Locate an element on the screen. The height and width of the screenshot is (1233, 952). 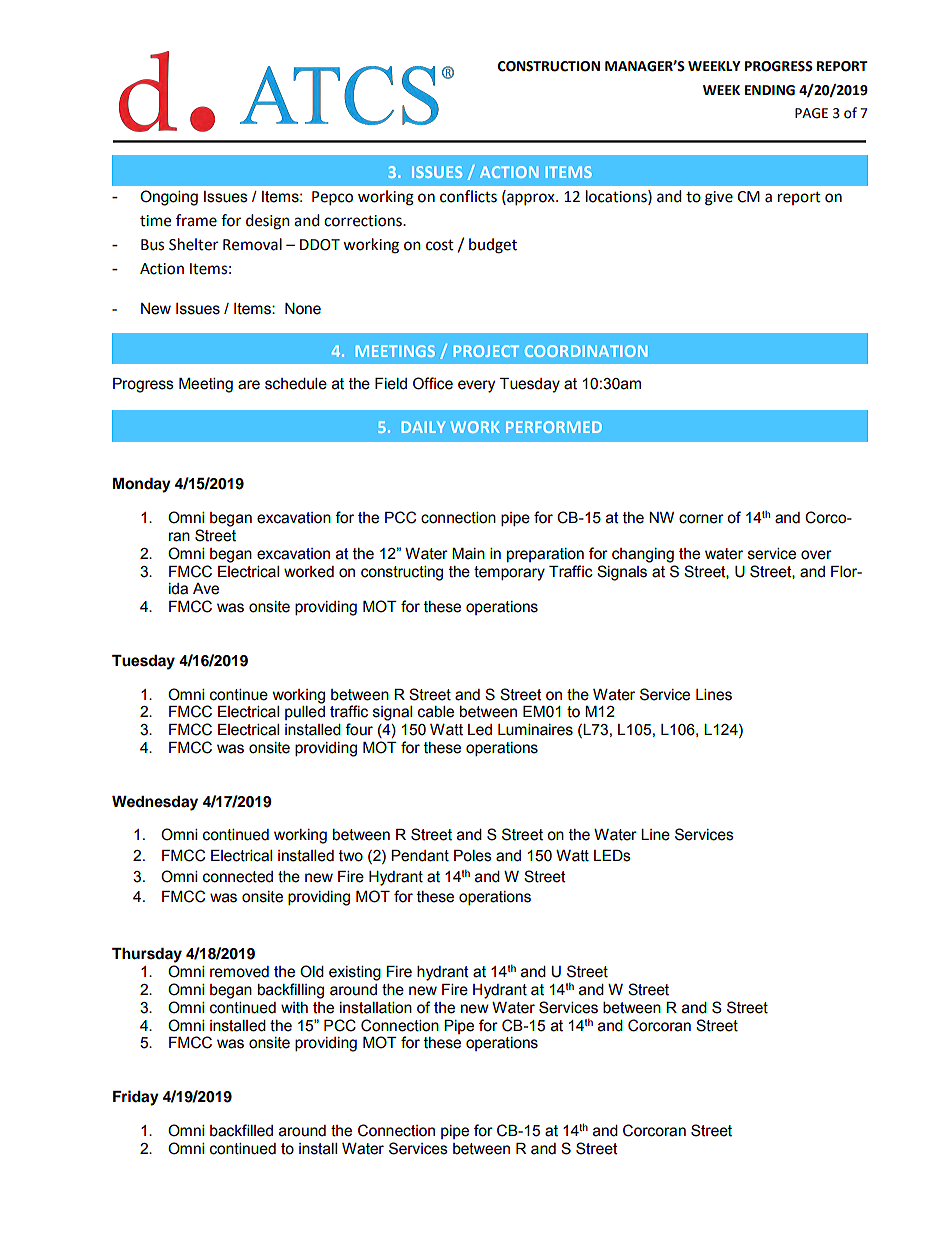
corner is located at coordinates (701, 519).
